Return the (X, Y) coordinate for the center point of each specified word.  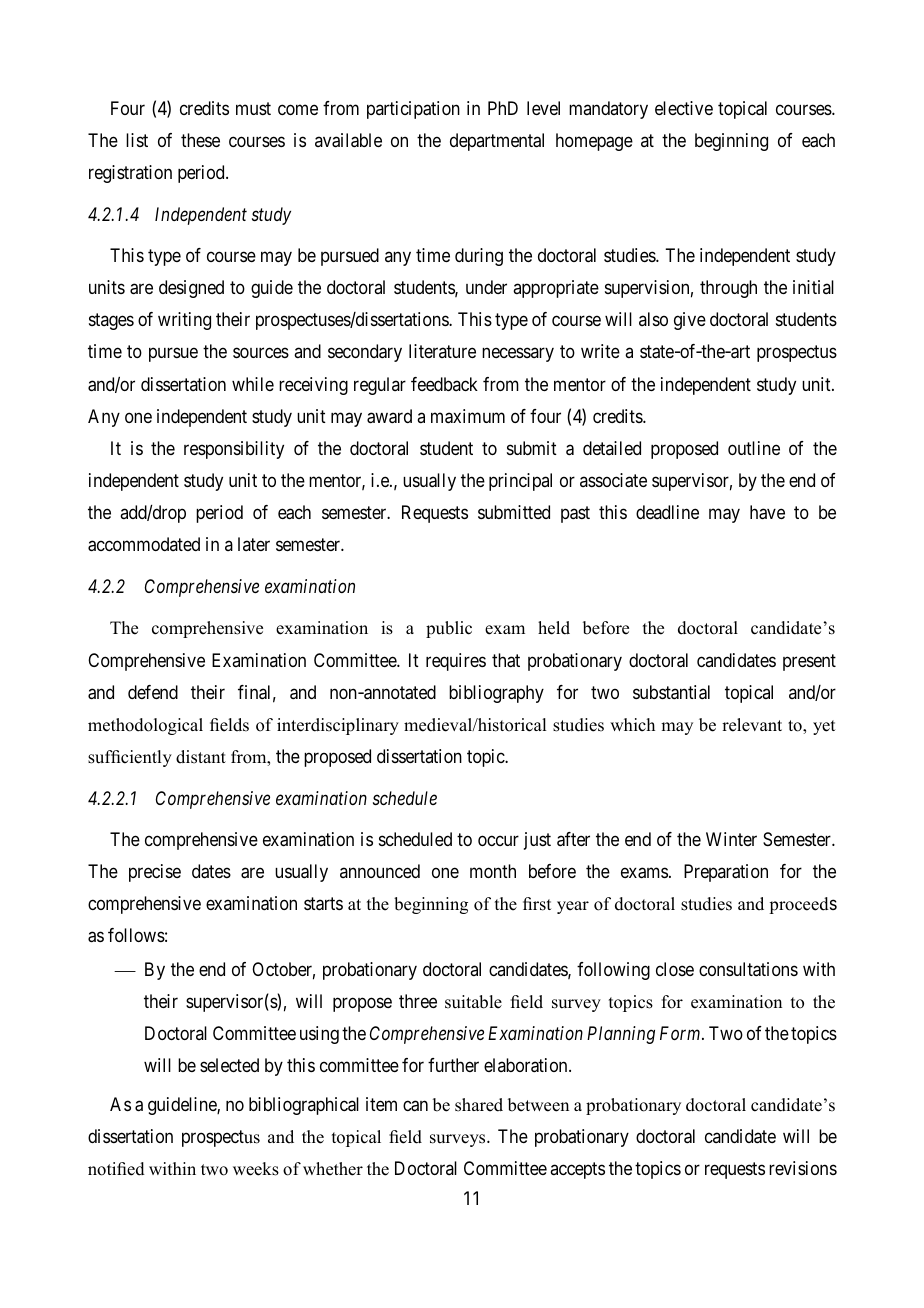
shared (479, 1105)
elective (684, 108)
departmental (497, 142)
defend (153, 692)
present (809, 662)
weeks (256, 1169)
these (200, 140)
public (449, 629)
